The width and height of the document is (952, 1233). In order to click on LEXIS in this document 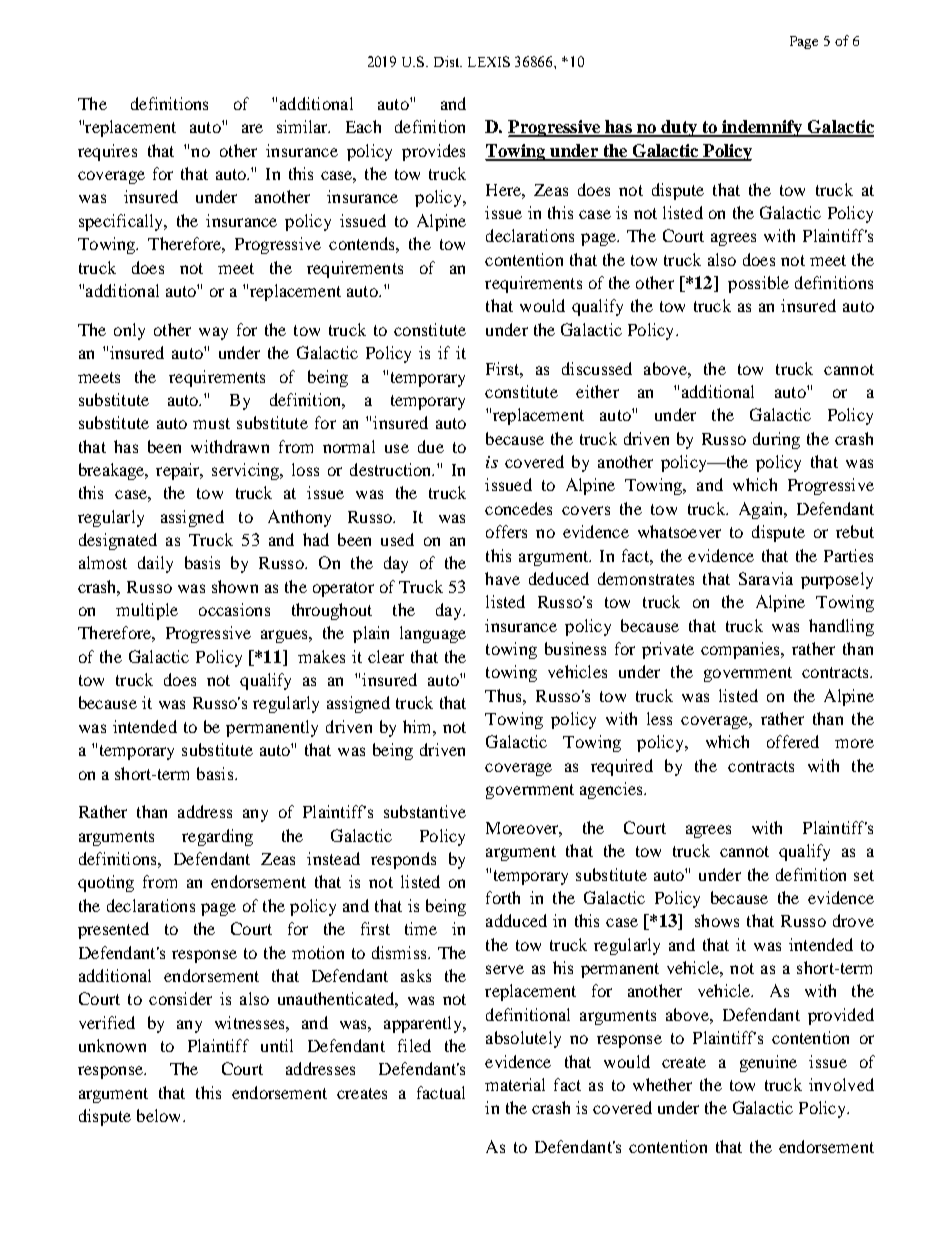, I will do `click(489, 61)`.
